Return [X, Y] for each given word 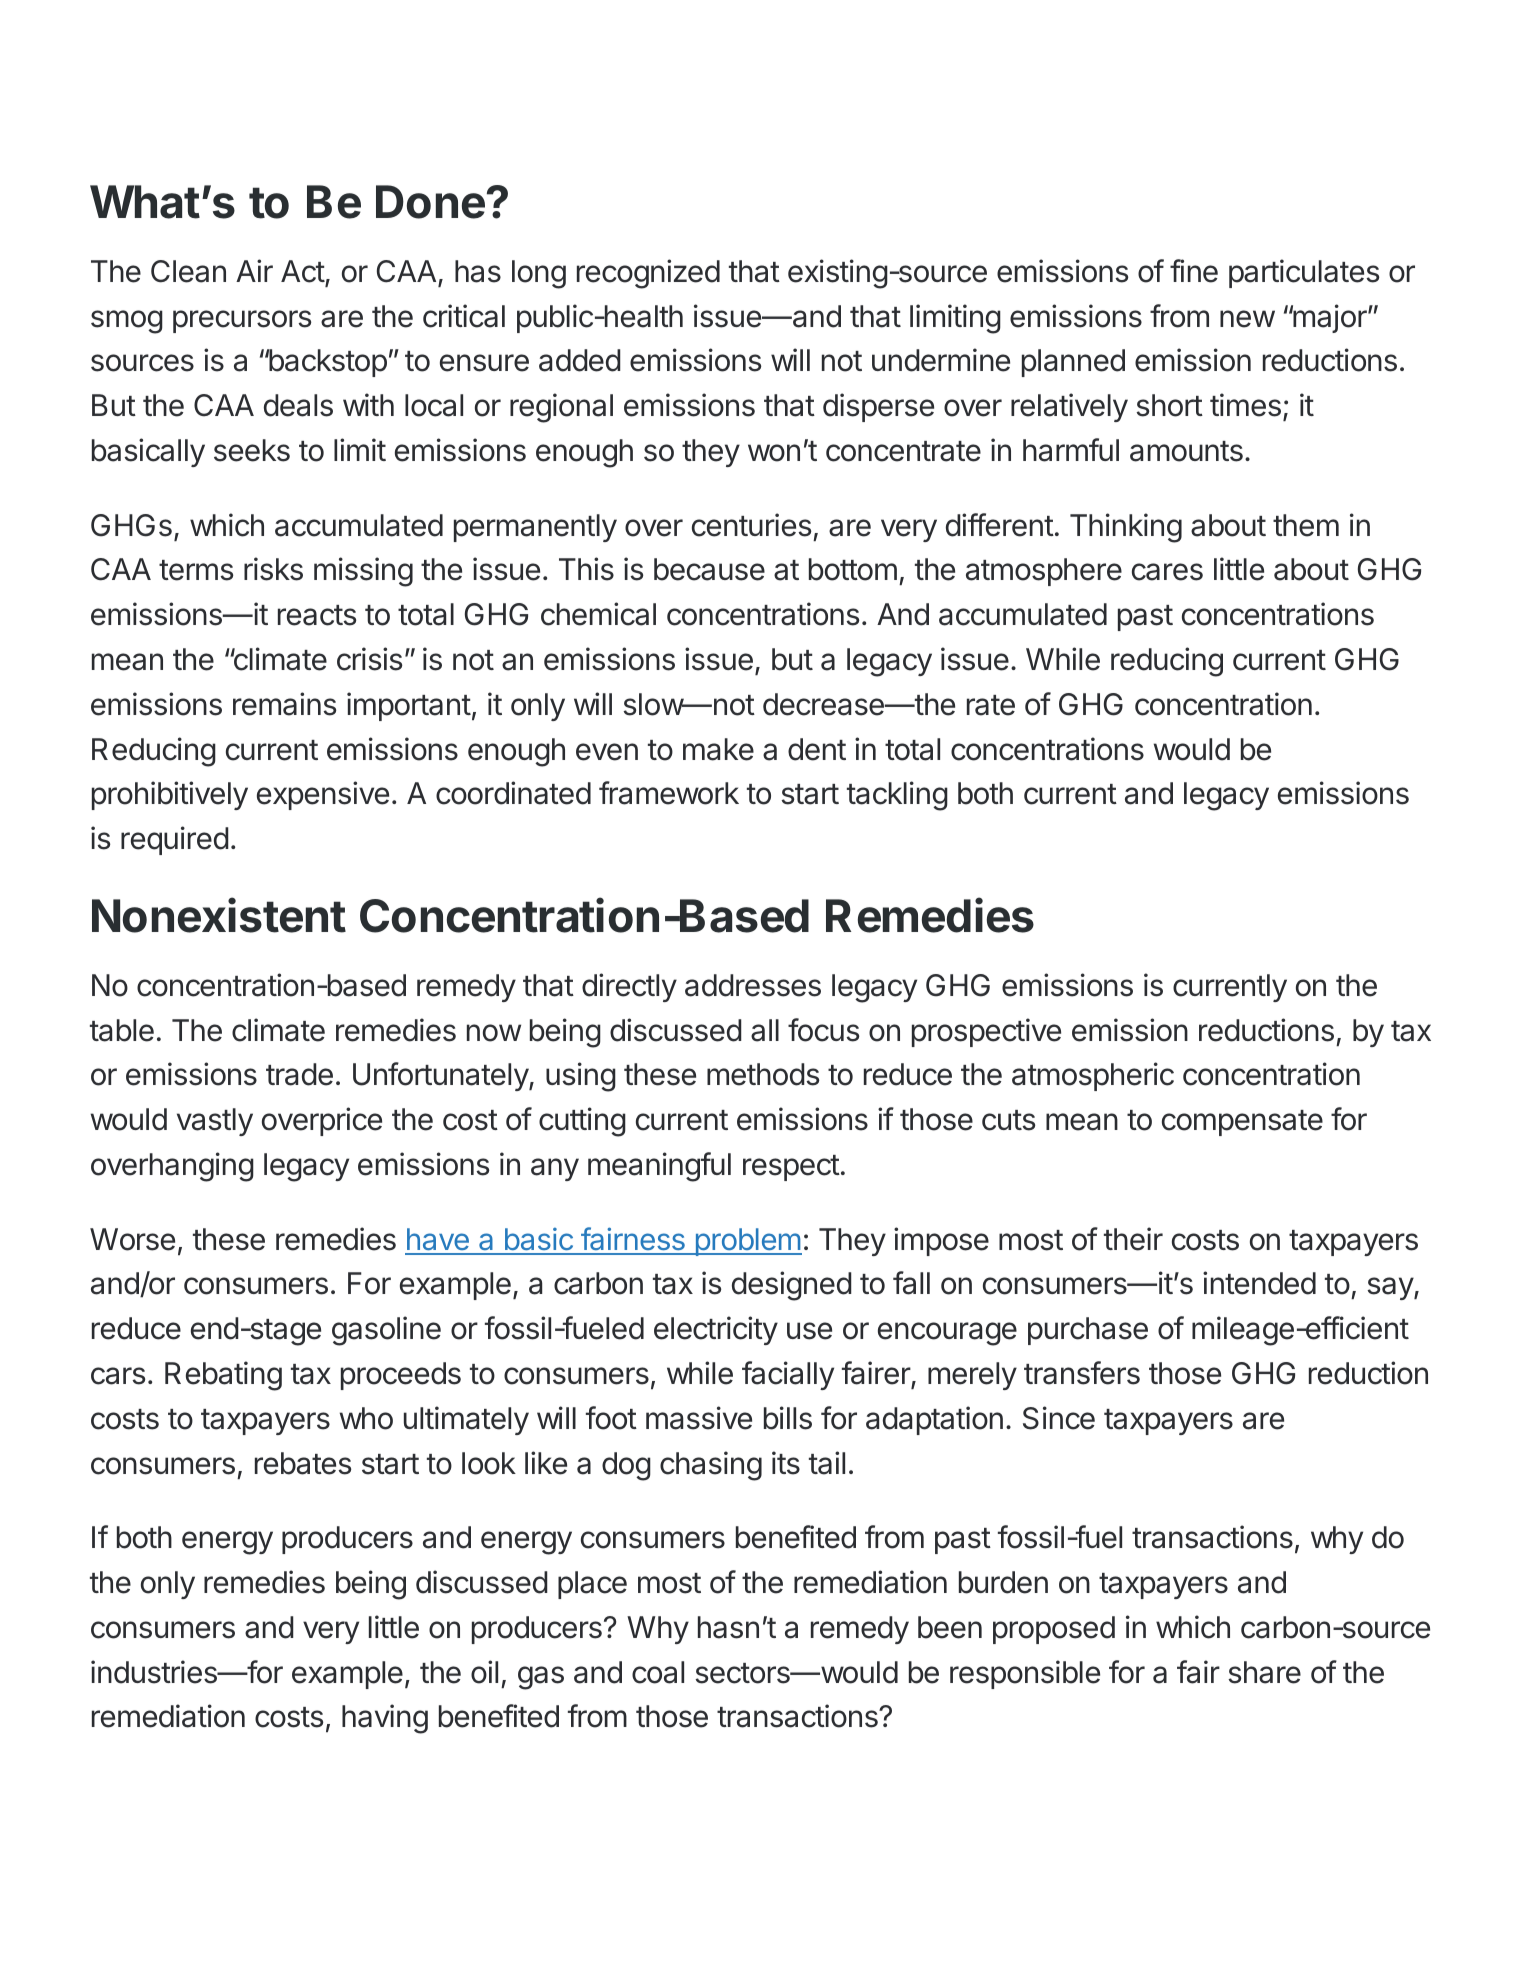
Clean [188, 271]
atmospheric [1093, 1076]
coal [658, 1672]
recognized [648, 274]
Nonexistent [219, 915]
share [1264, 1672]
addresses [753, 985]
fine [1194, 271]
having [385, 1719]
